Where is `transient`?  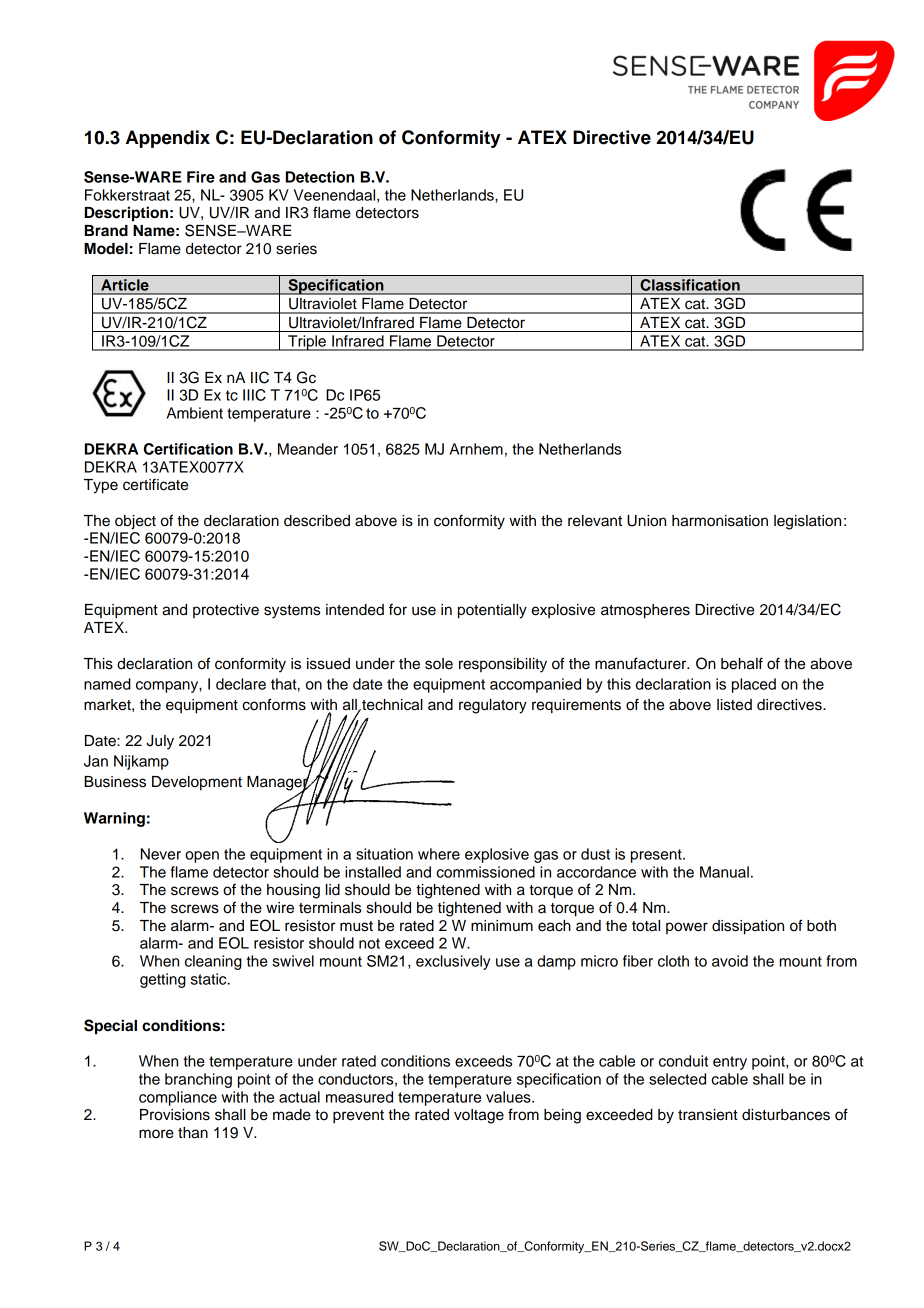 transient is located at coordinates (708, 1115).
